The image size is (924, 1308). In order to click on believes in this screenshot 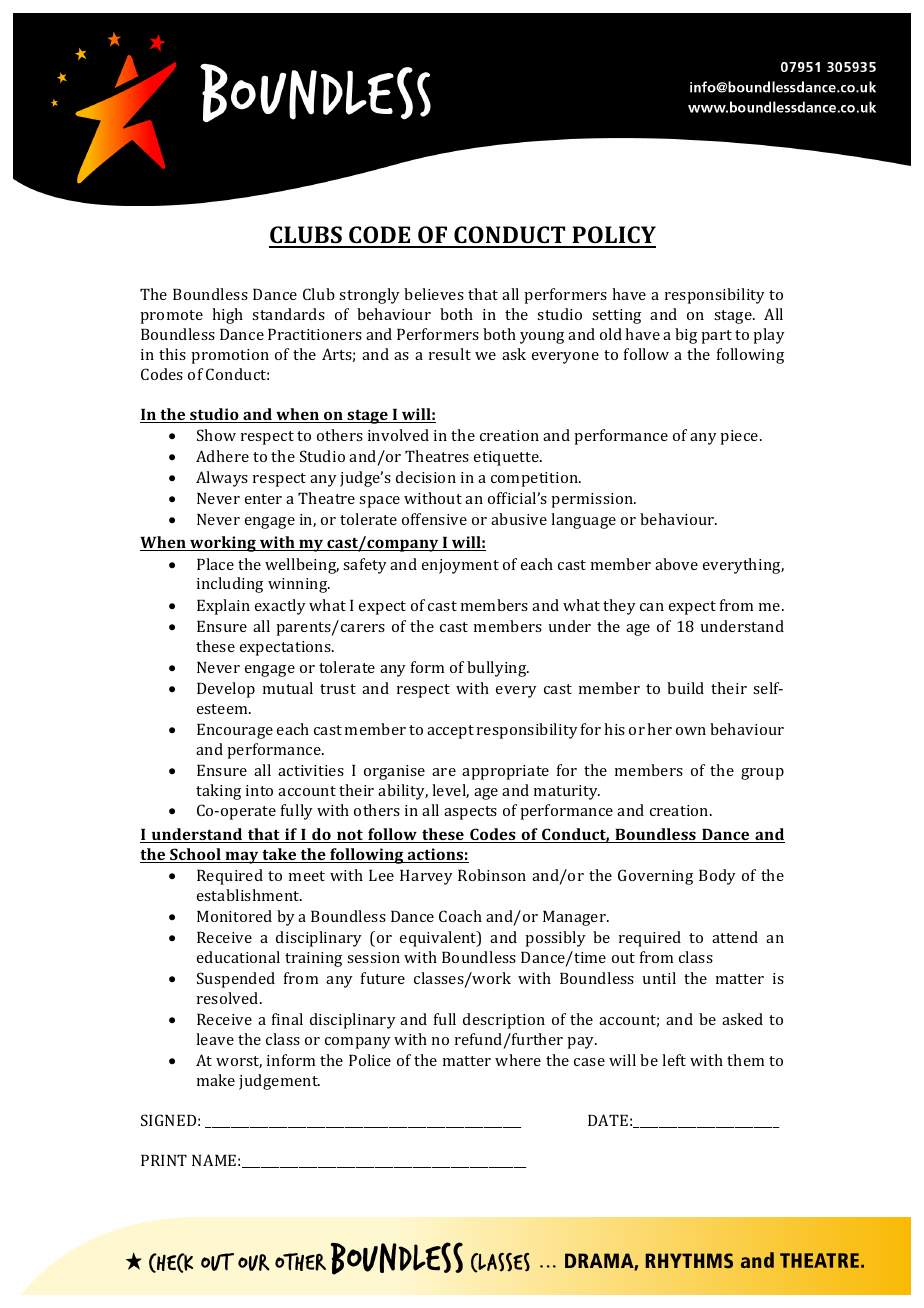, I will do `click(434, 294)`.
